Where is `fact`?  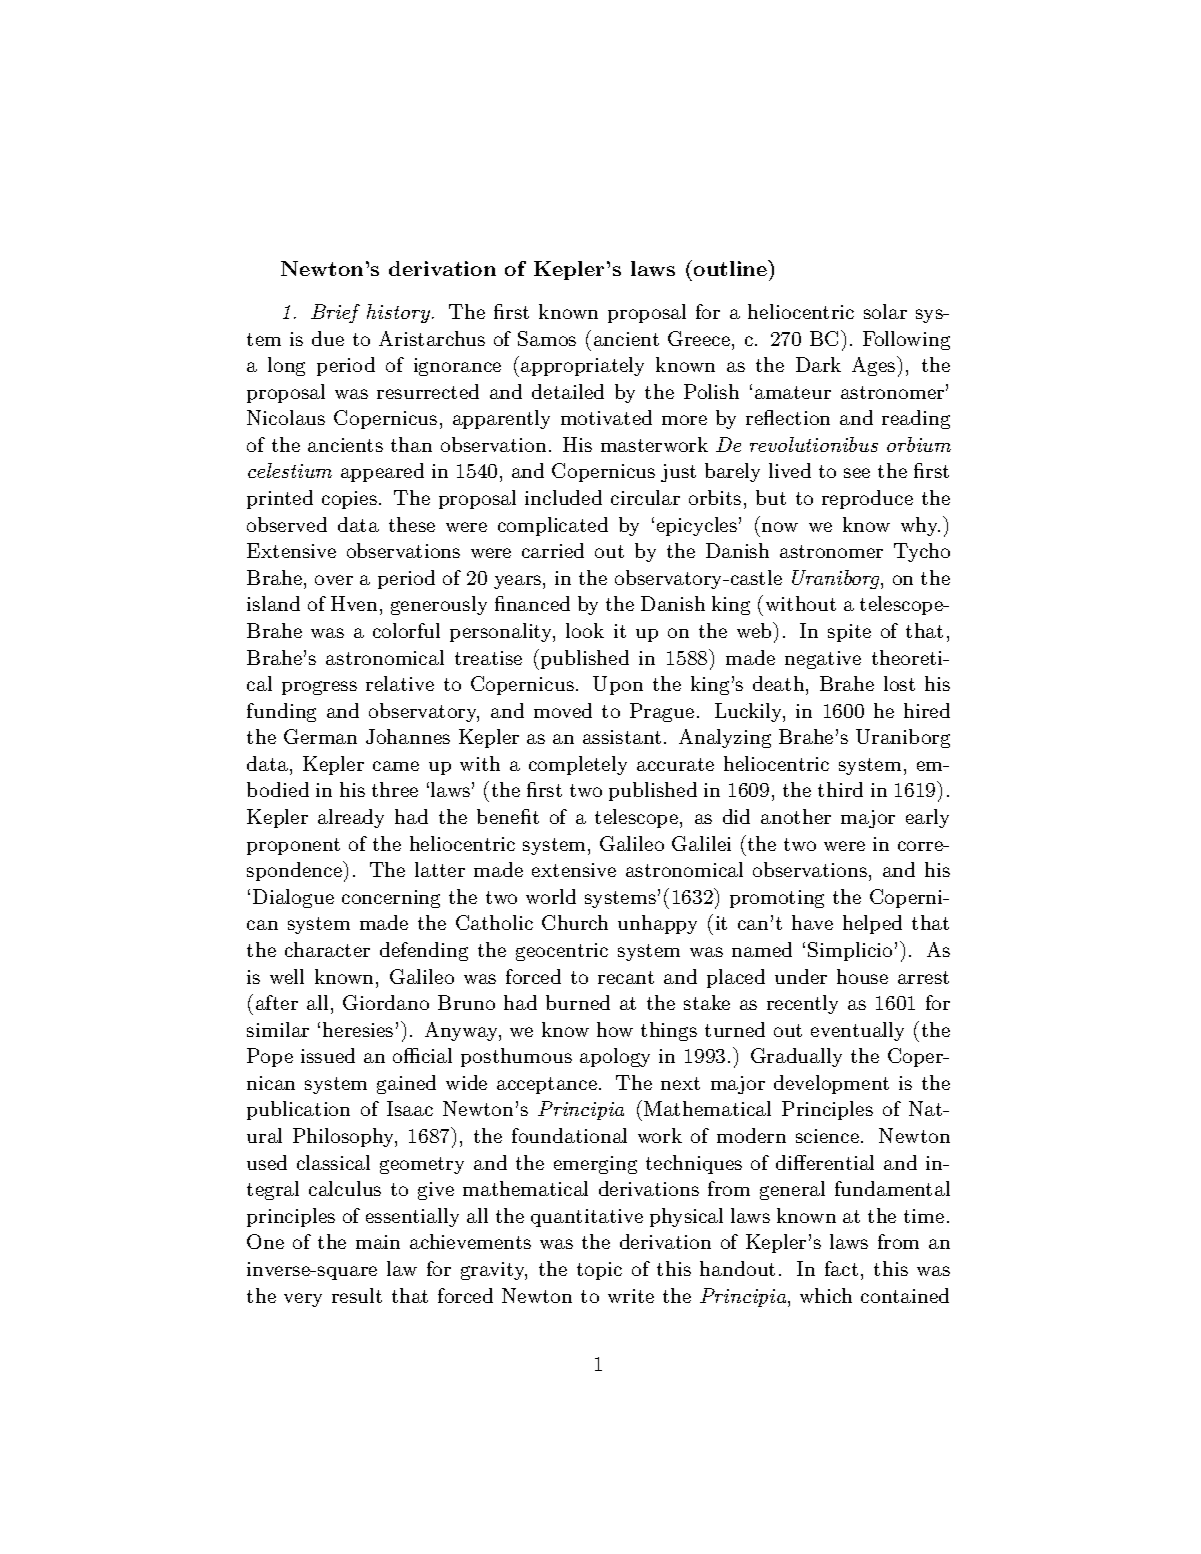
fact is located at coordinates (841, 1268).
